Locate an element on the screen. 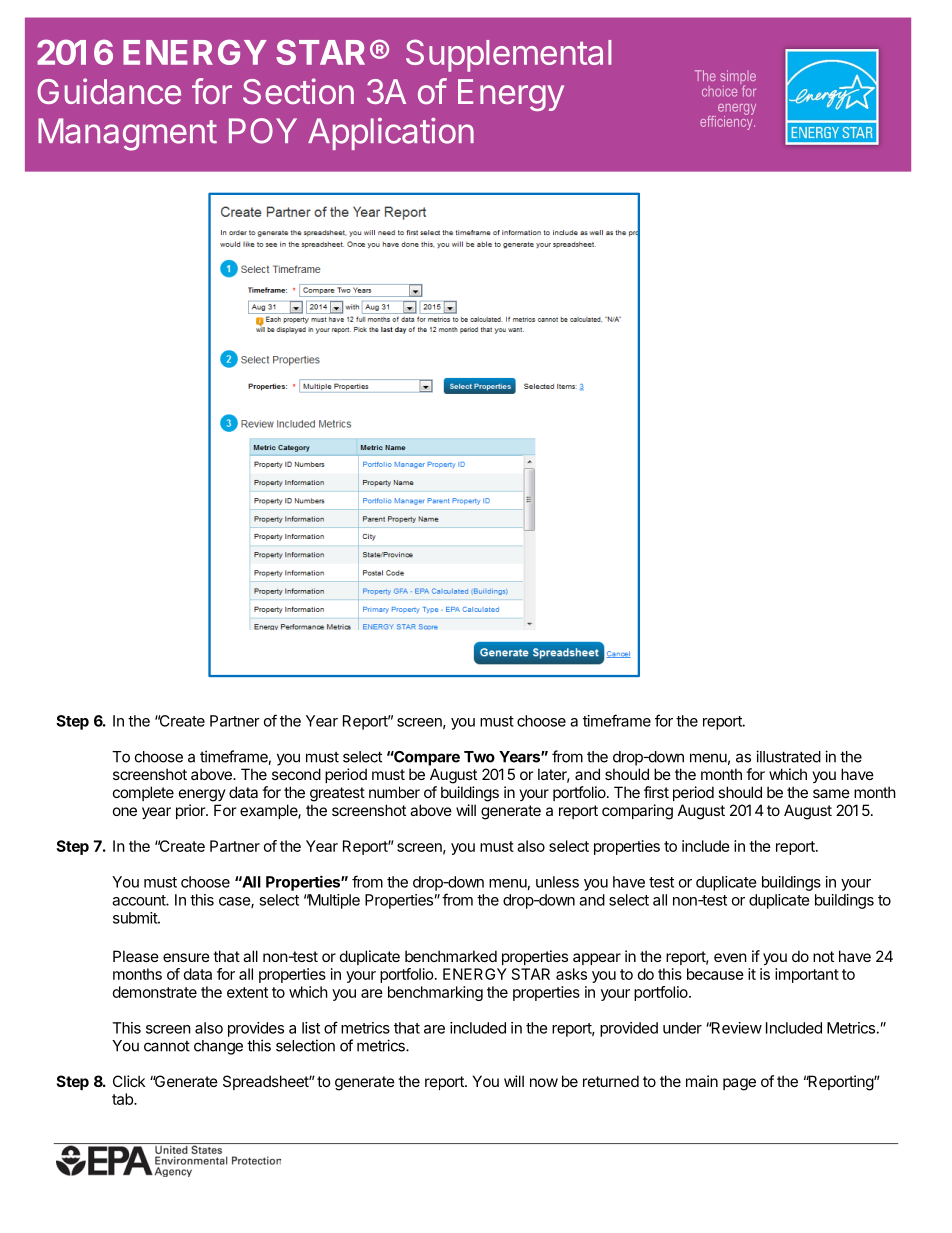 The width and height of the screenshot is (952, 1233). first is located at coordinates (656, 792).
